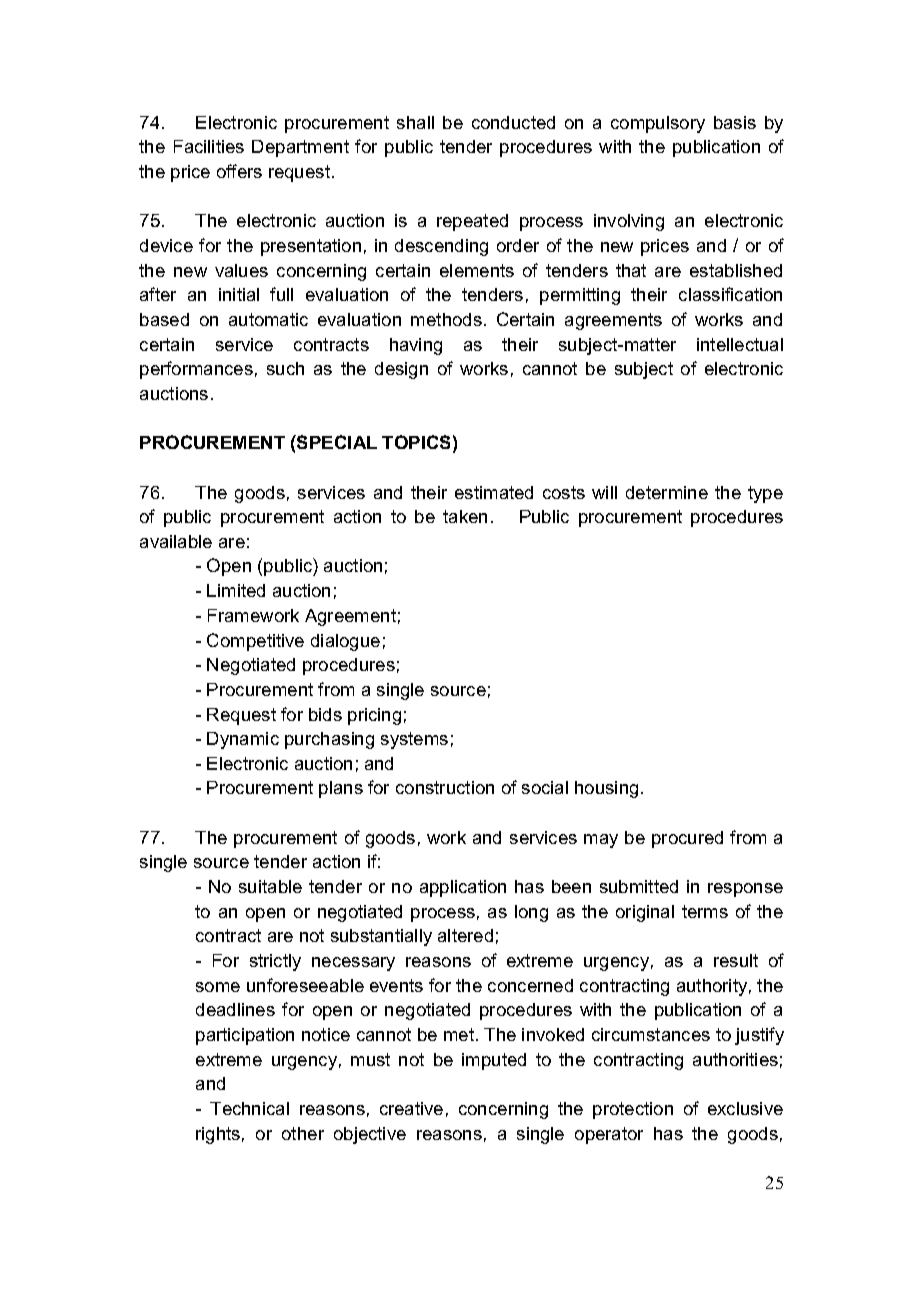 This image has width=924, height=1308. I want to click on procured, so click(687, 839).
